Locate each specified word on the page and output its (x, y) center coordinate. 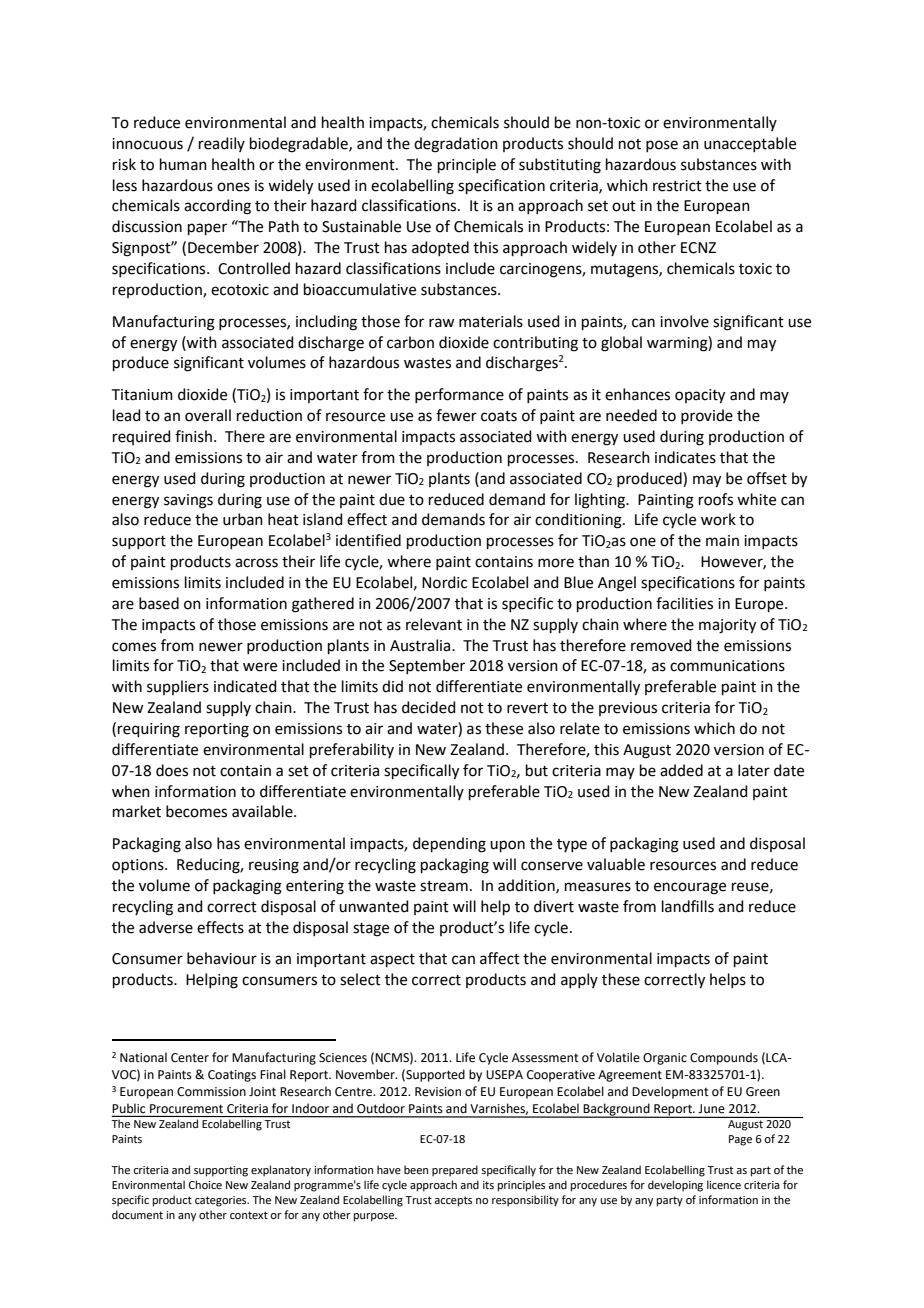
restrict (677, 186)
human (183, 164)
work (718, 519)
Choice (205, 1184)
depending (449, 845)
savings (188, 501)
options (139, 866)
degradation (456, 145)
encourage (690, 888)
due (392, 499)
